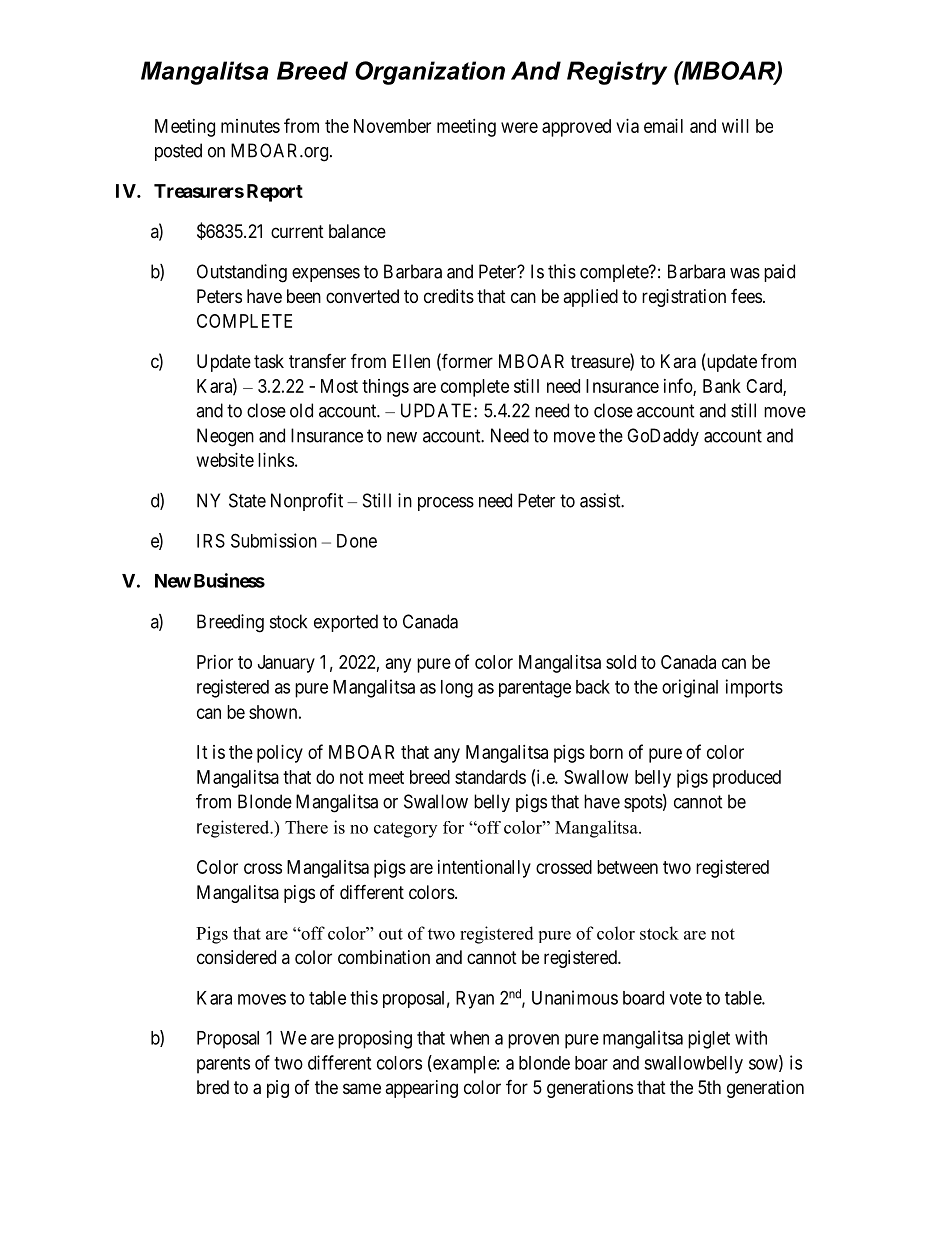 The image size is (952, 1233). I want to click on when, so click(469, 1038).
